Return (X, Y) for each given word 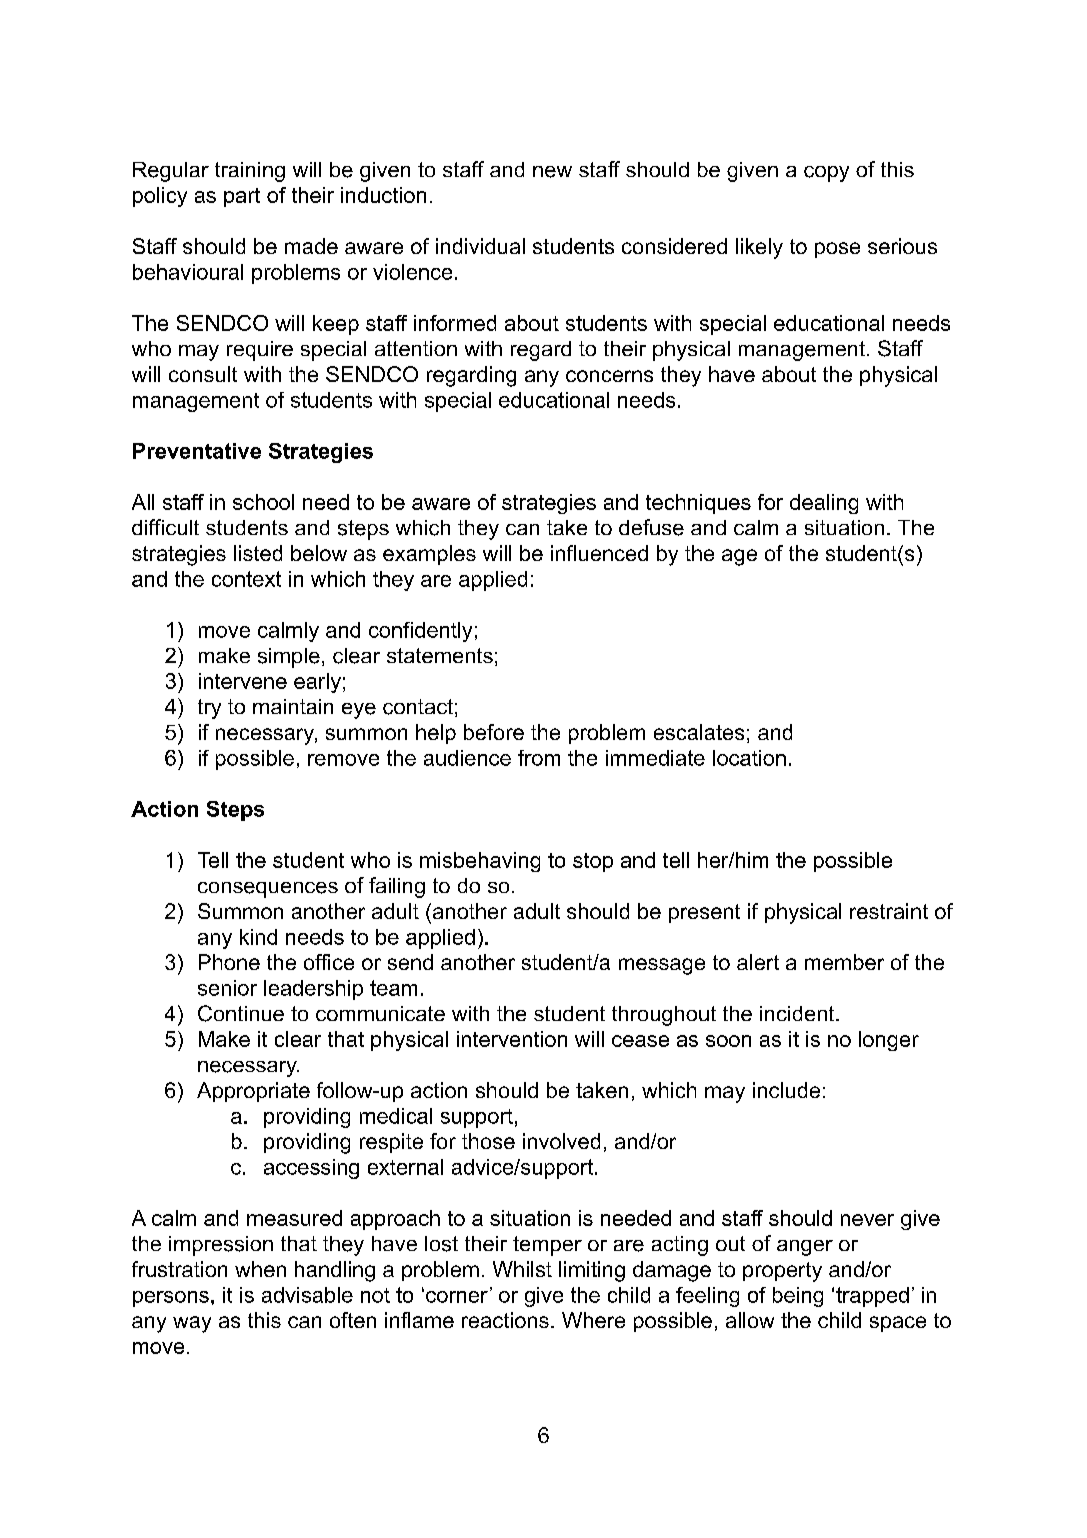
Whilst (522, 1269)
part (242, 197)
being (798, 1297)
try (209, 709)
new (552, 172)
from (539, 758)
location (749, 758)
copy (826, 174)
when (260, 1269)
